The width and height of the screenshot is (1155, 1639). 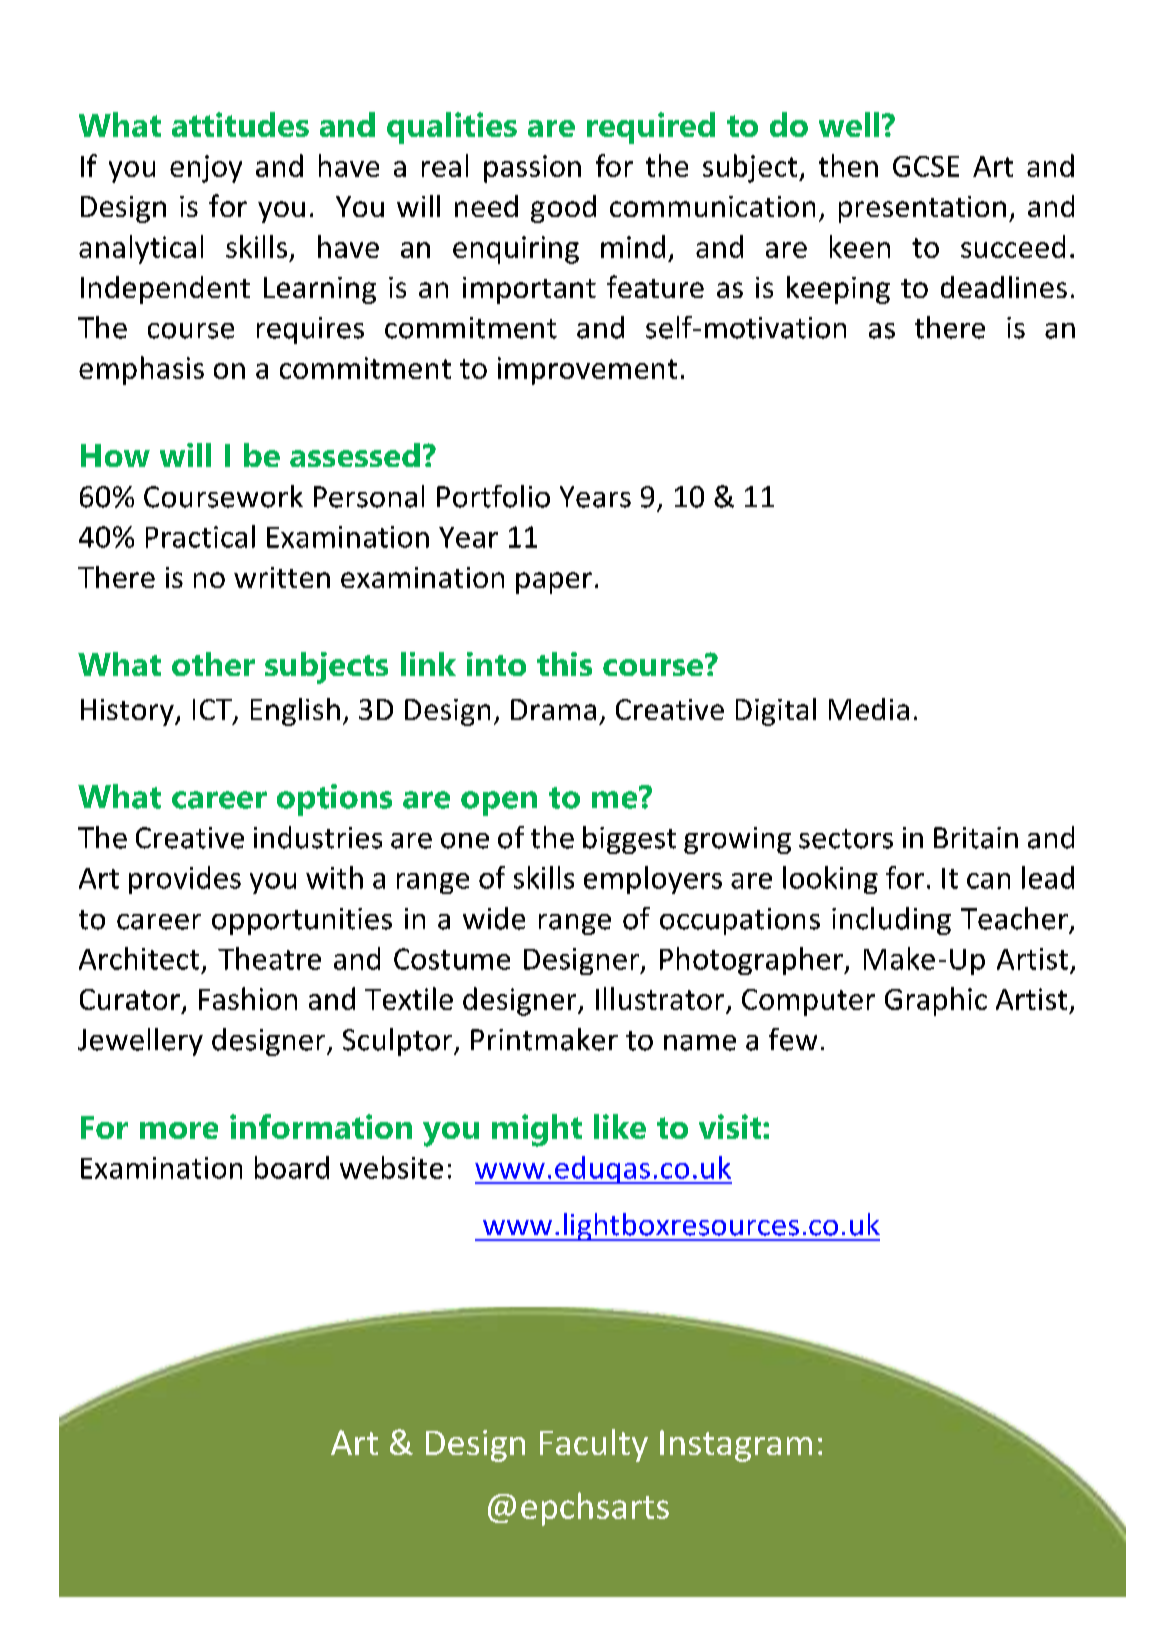 What do you see at coordinates (629, 840) in the screenshot?
I see `biggest` at bounding box center [629, 840].
